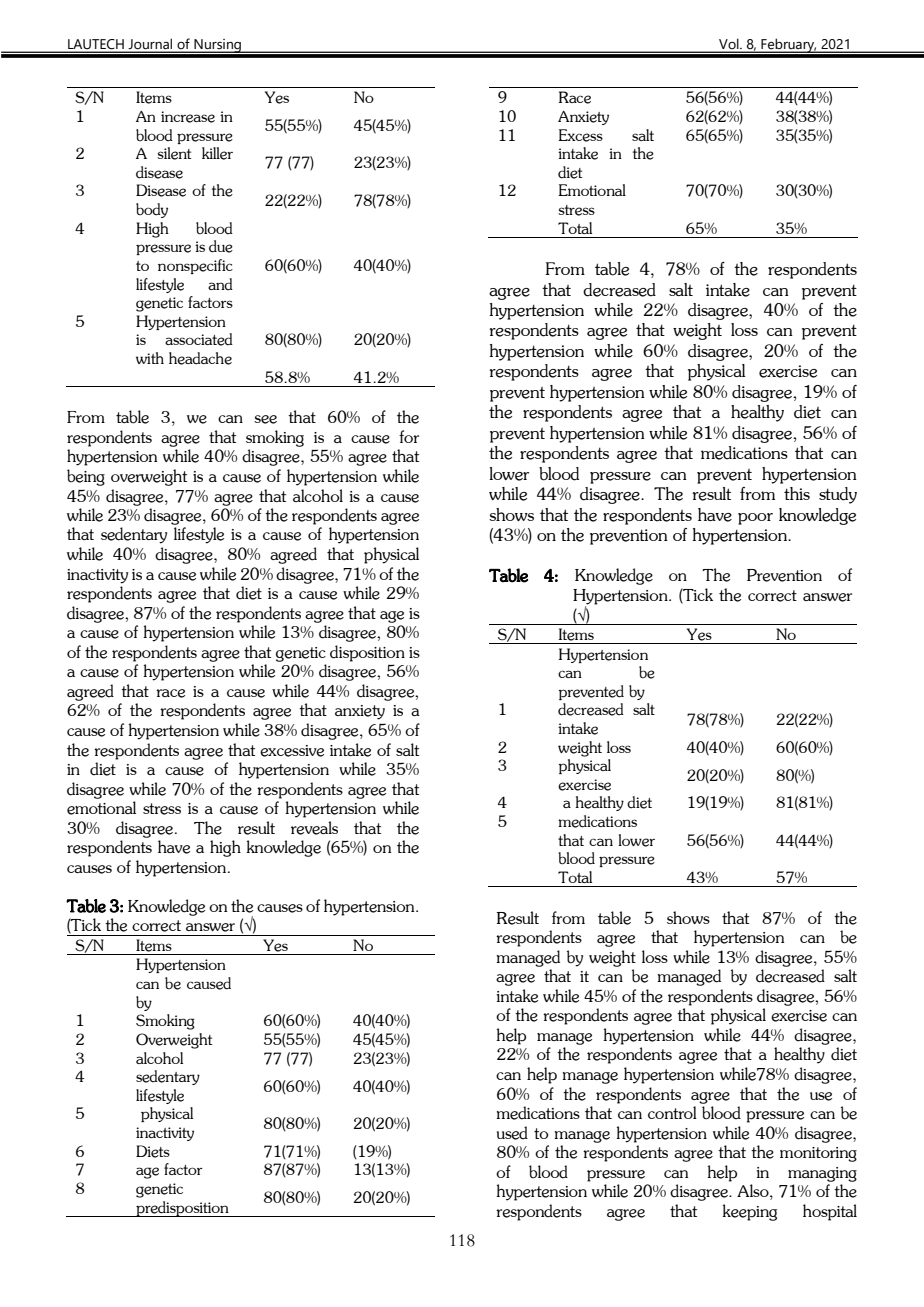  Describe the element at coordinates (797, 493) in the screenshot. I see `this` at that location.
